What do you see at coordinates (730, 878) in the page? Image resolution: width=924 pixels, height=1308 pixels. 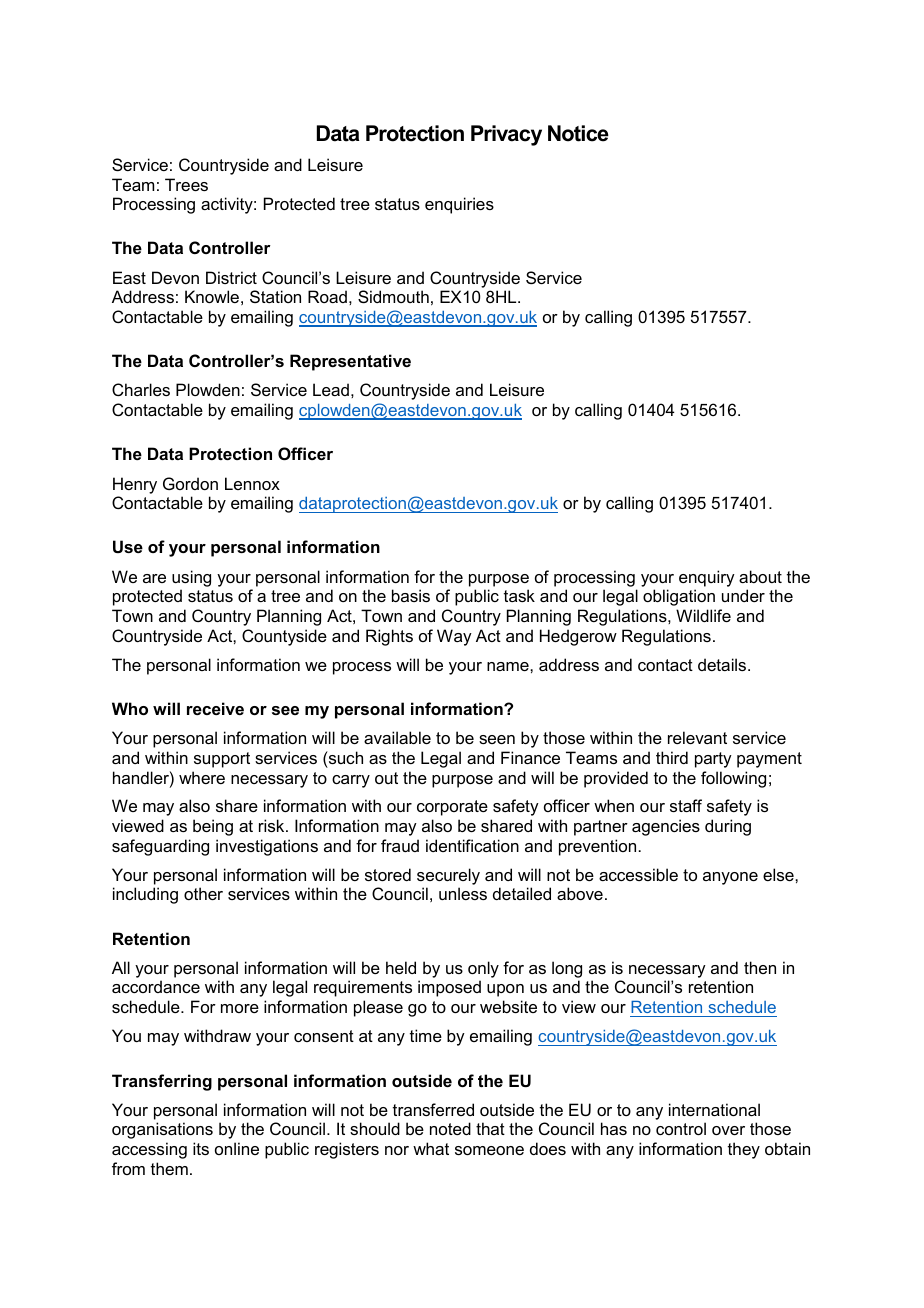 I see `anyone` at bounding box center [730, 878].
